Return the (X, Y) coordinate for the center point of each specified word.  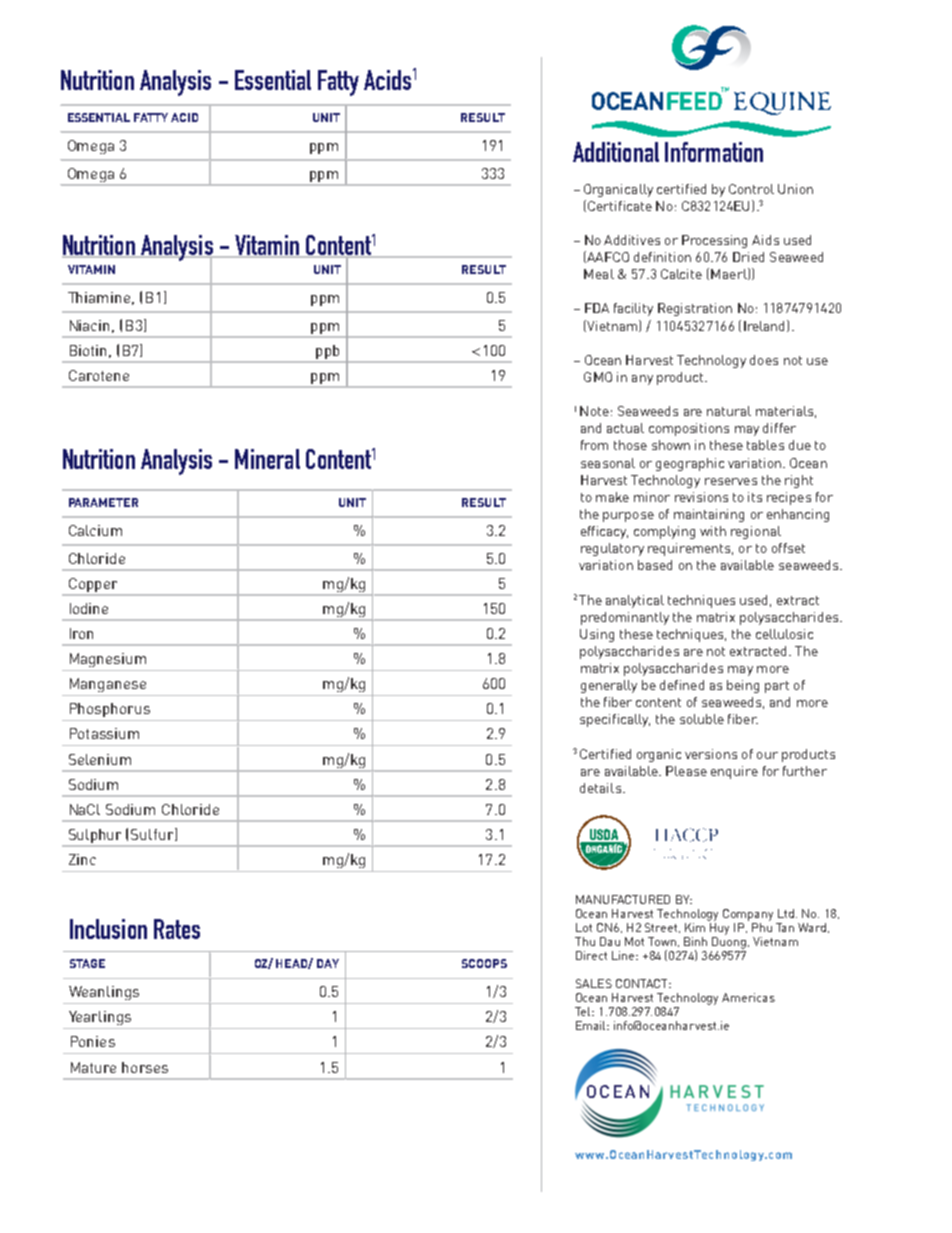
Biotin (88, 350)
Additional (616, 152)
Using (597, 635)
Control (751, 189)
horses (145, 1067)
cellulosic (784, 634)
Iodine (89, 608)
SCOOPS (484, 963)
